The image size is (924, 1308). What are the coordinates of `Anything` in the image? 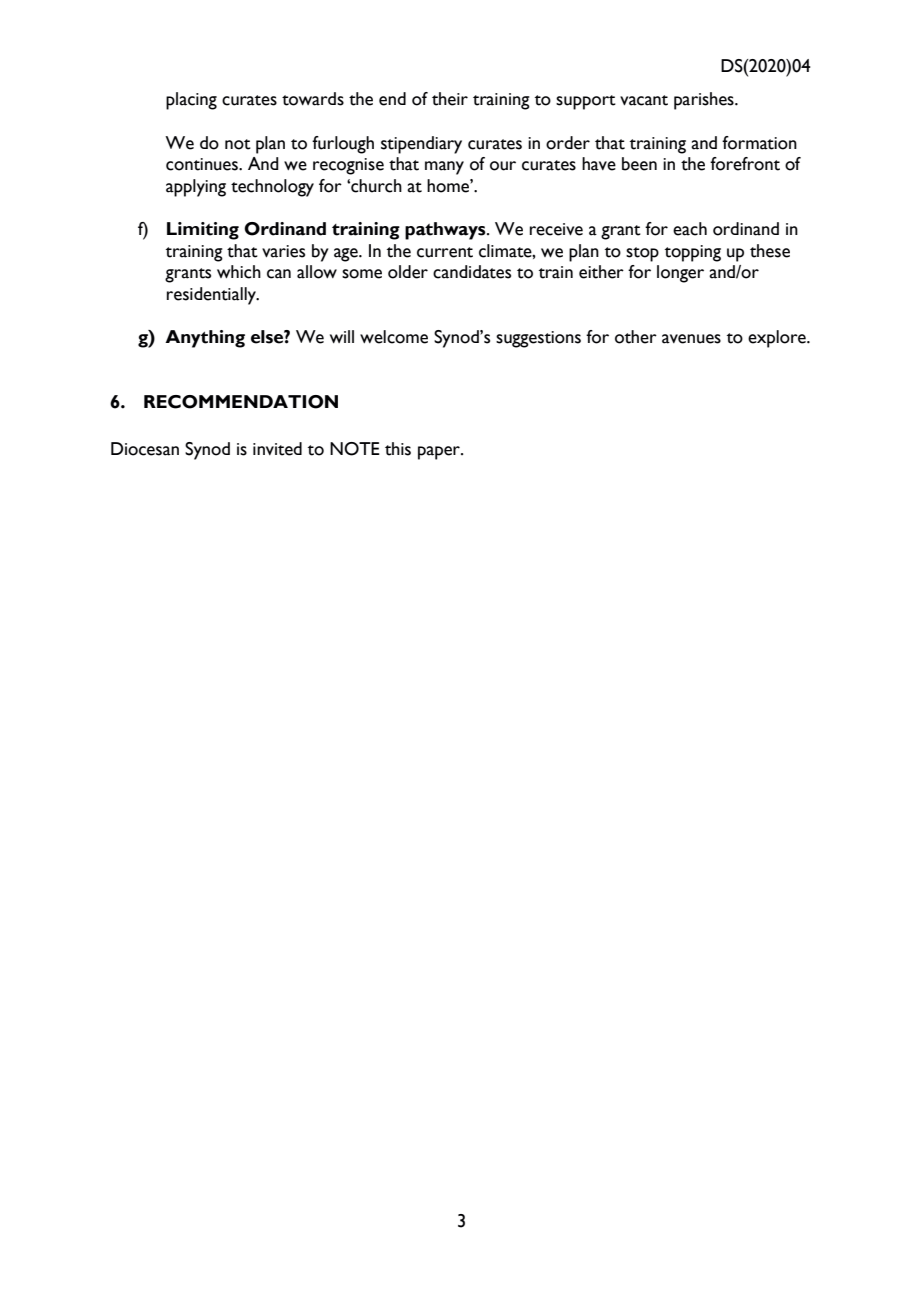 It's located at (205, 339).
